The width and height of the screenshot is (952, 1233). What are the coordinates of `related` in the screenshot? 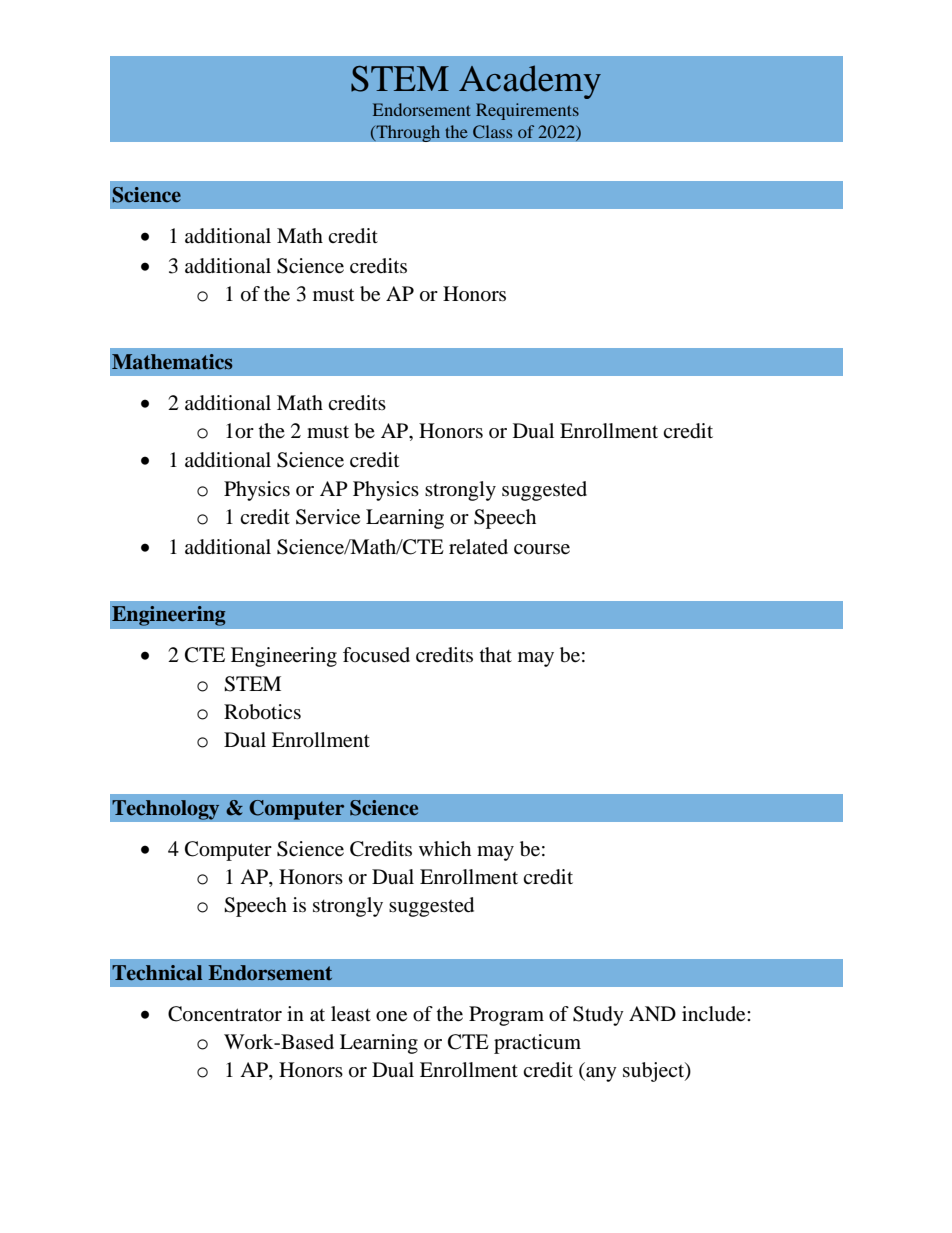 It's located at (478, 547).
